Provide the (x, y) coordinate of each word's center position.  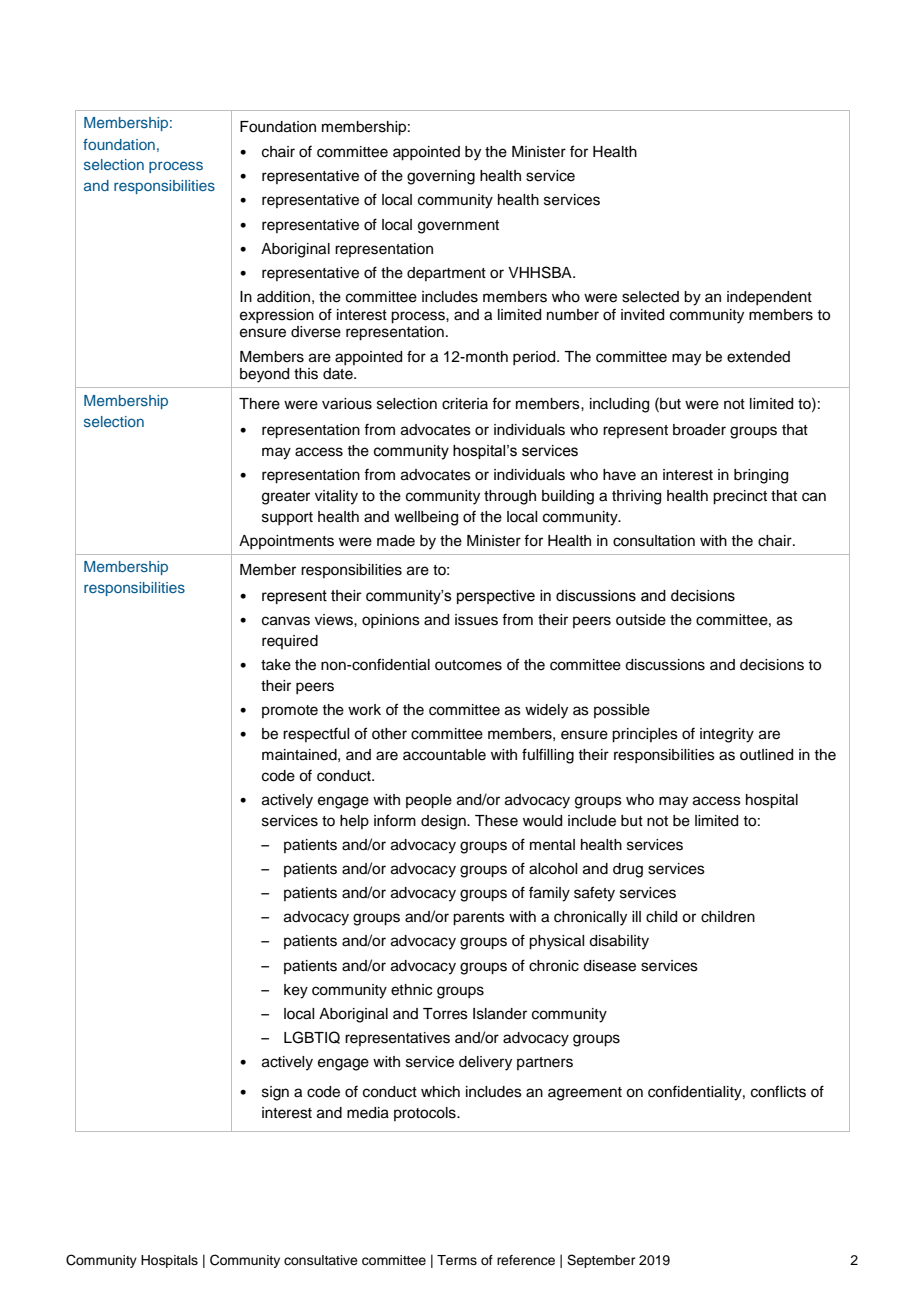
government (458, 227)
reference (526, 1260)
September (601, 1261)
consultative (321, 1260)
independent (769, 298)
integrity (727, 735)
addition (283, 297)
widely (546, 711)
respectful (316, 734)
